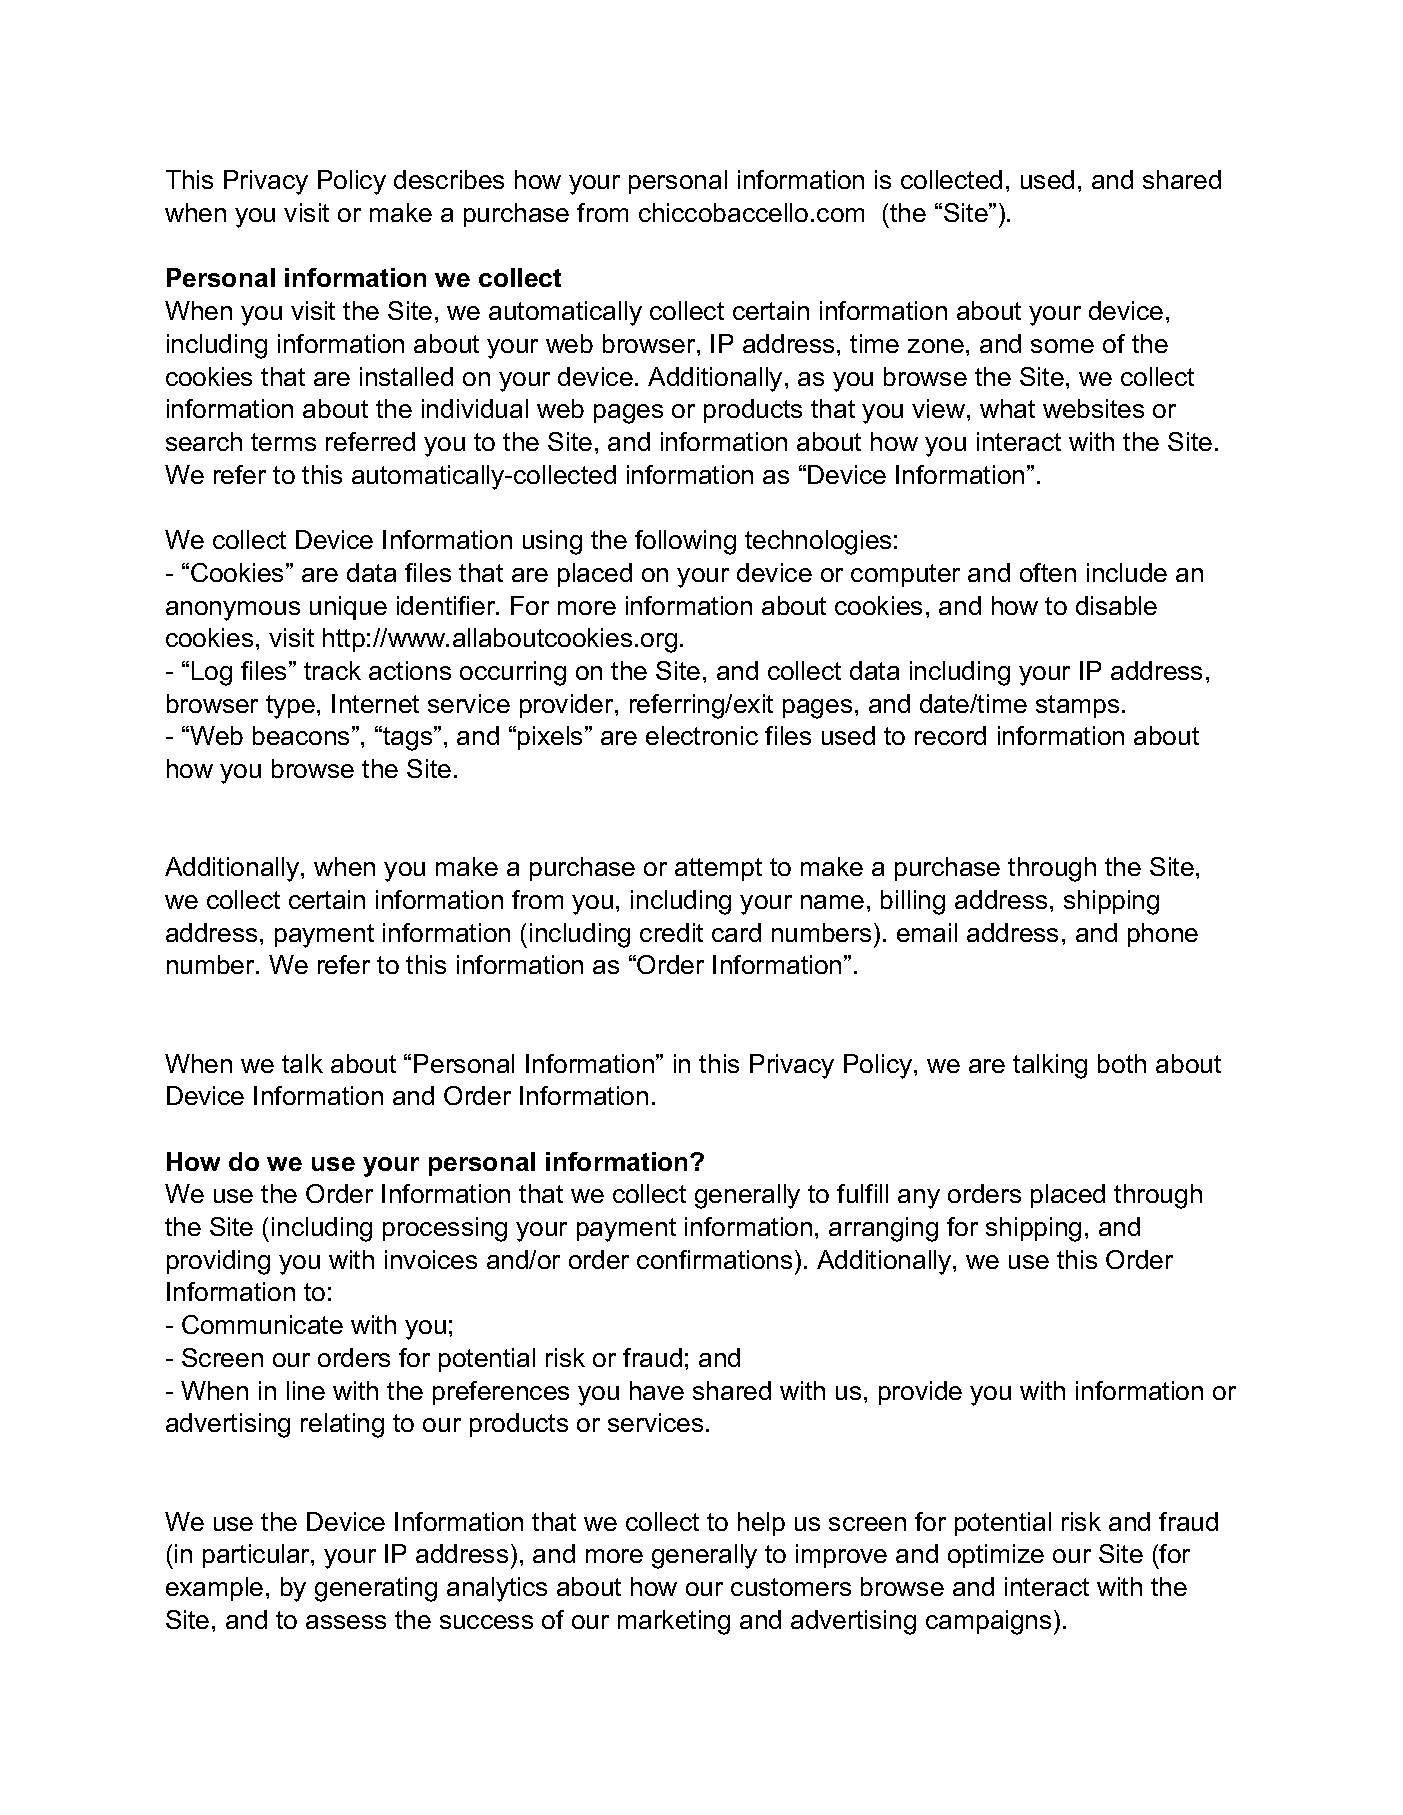  Describe the element at coordinates (936, 346) in the screenshot. I see `zone` at that location.
